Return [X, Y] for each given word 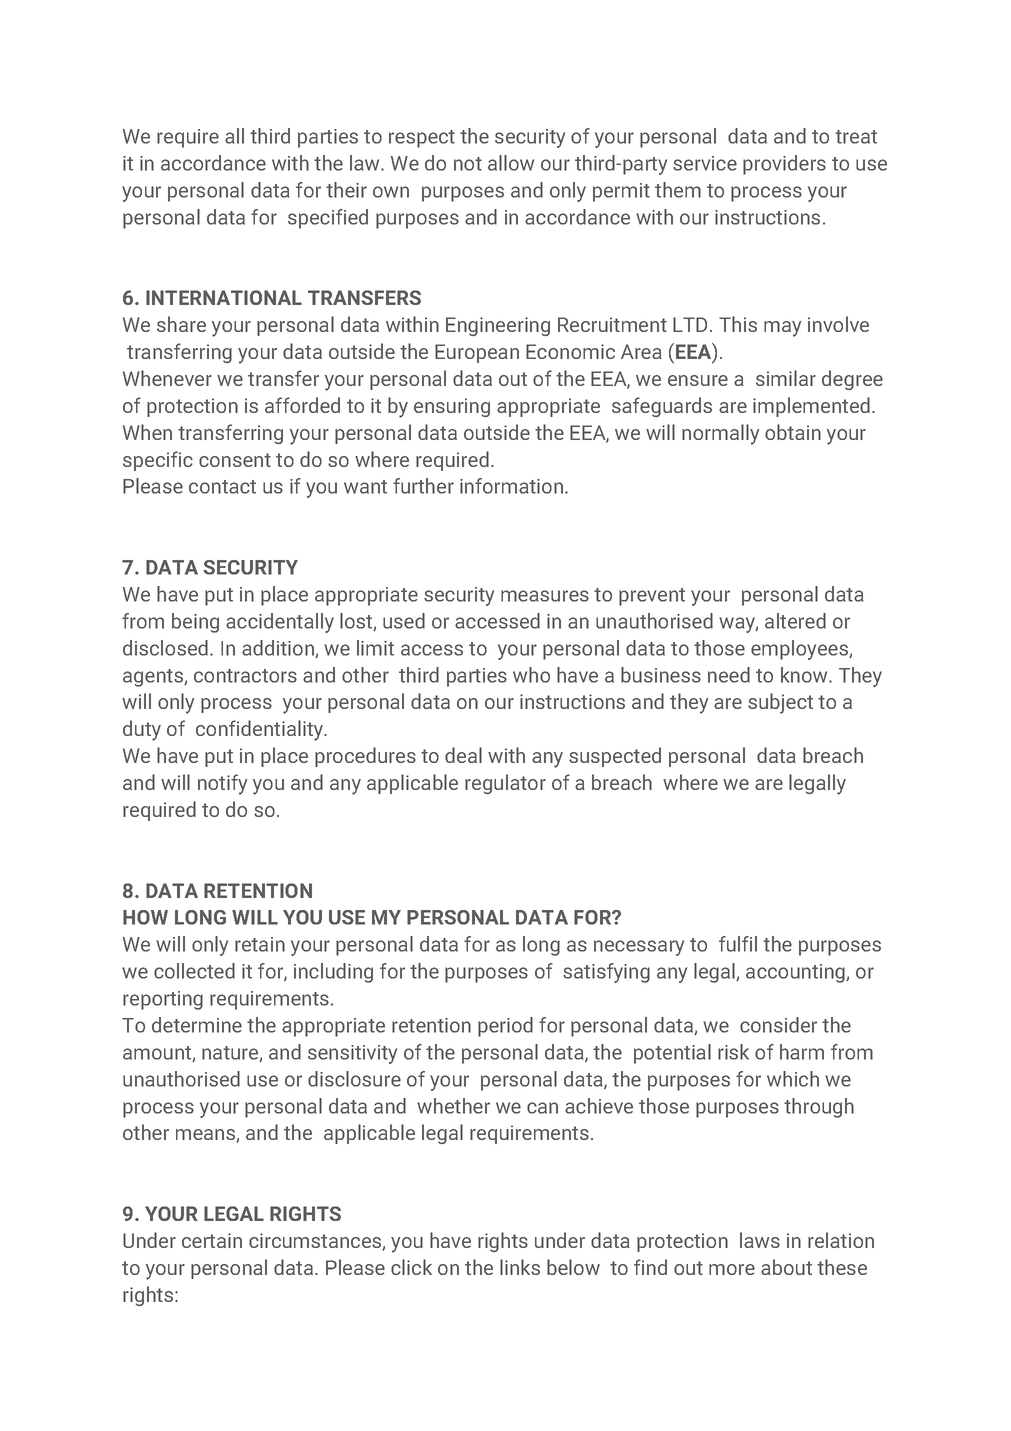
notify [222, 784]
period [505, 1027]
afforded [302, 405]
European [477, 353]
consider [778, 1025]
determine [197, 1025]
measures [545, 596]
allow [511, 163]
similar [786, 378]
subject [780, 703]
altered [795, 621]
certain [212, 1240]
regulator [505, 784]
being [195, 623]
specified [328, 219]
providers [784, 165]
